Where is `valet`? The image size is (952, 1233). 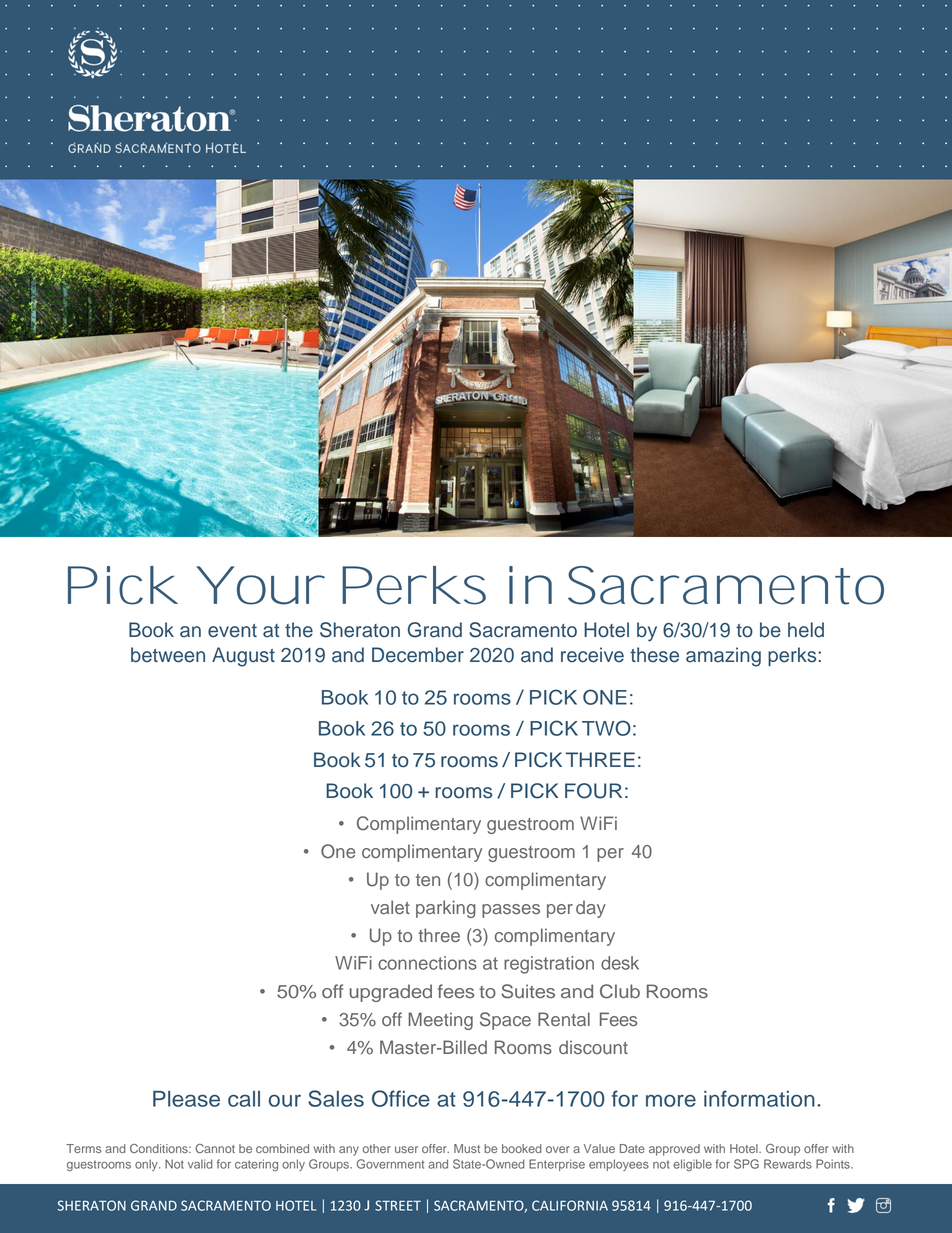 valet is located at coordinates (390, 907).
